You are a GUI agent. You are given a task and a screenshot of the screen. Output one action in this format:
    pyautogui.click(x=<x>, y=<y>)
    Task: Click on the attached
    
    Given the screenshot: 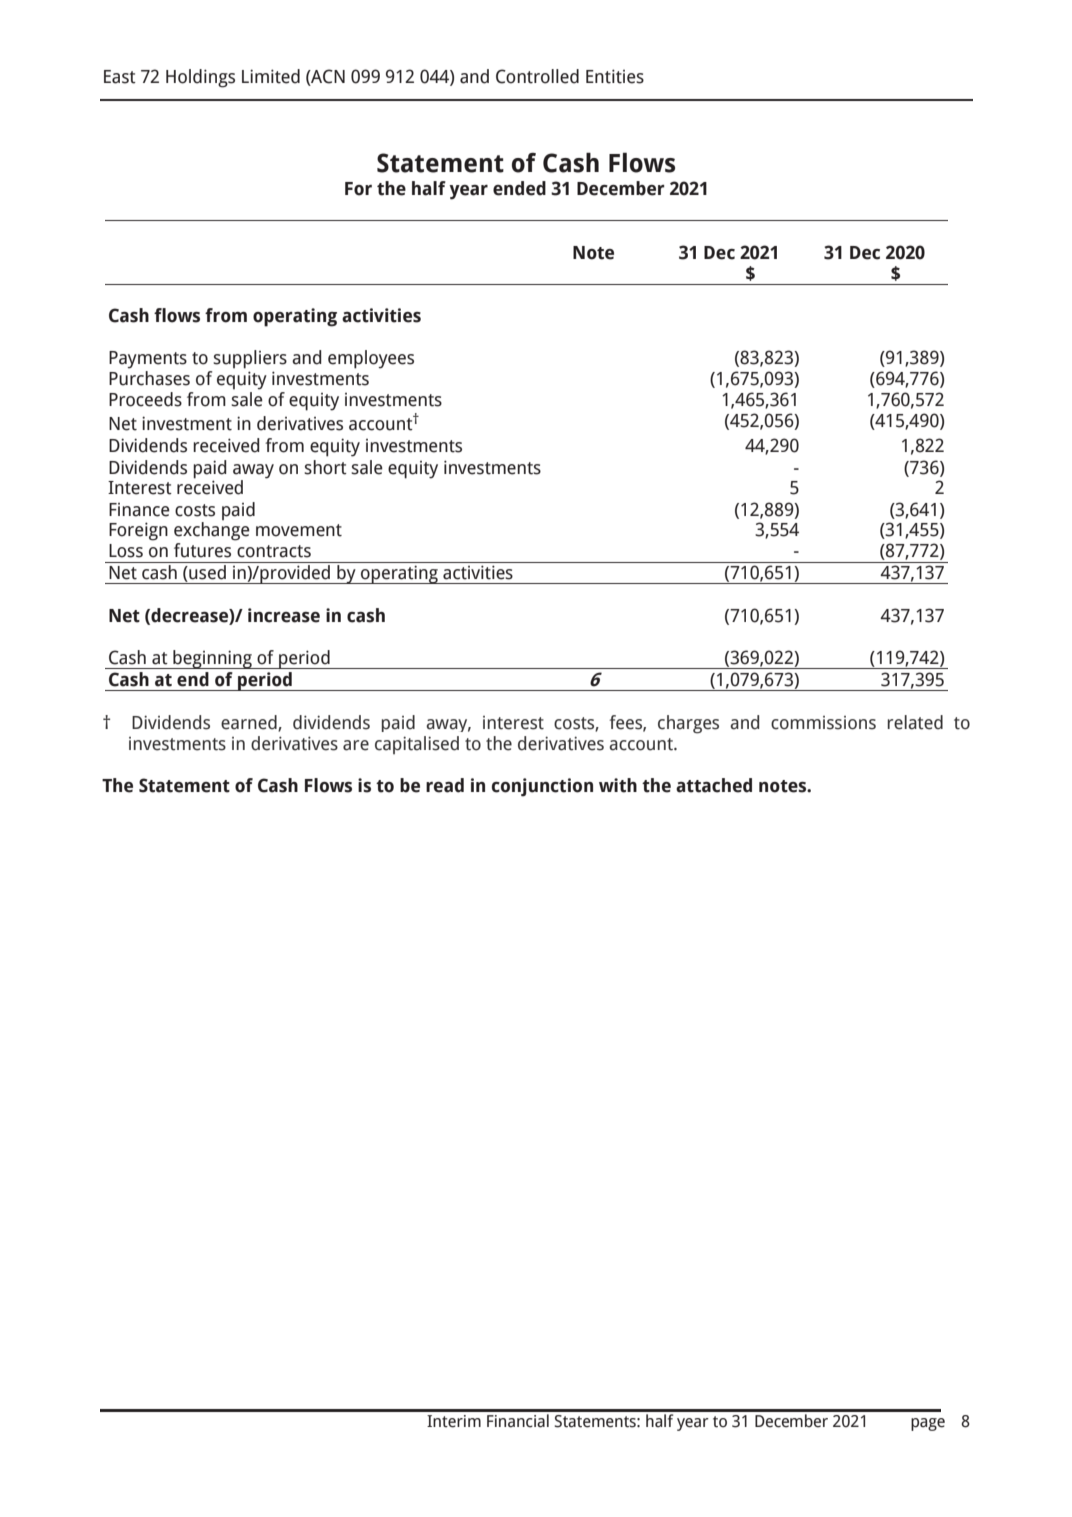 What is the action you would take?
    pyautogui.click(x=714, y=785)
